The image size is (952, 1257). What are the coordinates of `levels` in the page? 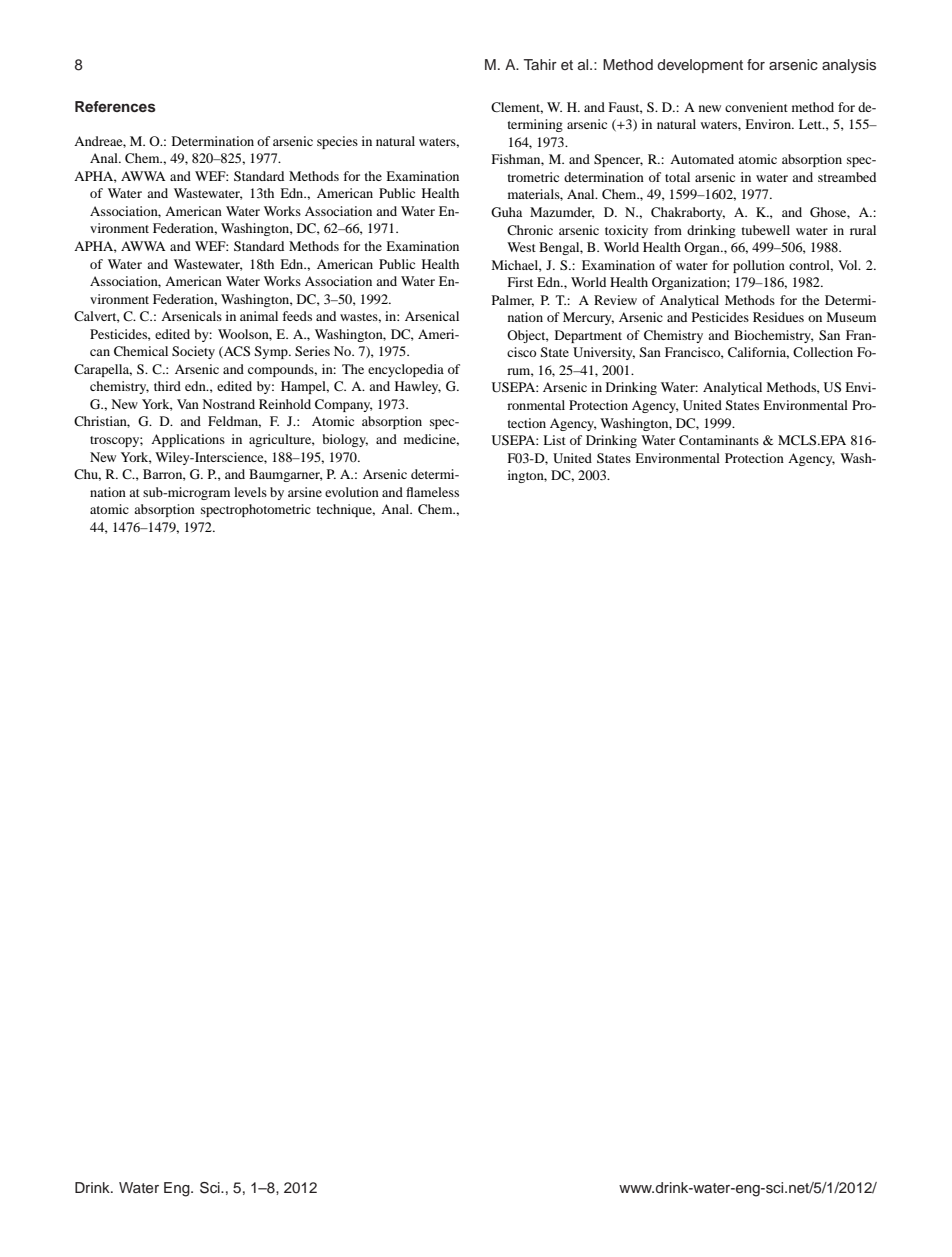 It's located at (250, 492).
